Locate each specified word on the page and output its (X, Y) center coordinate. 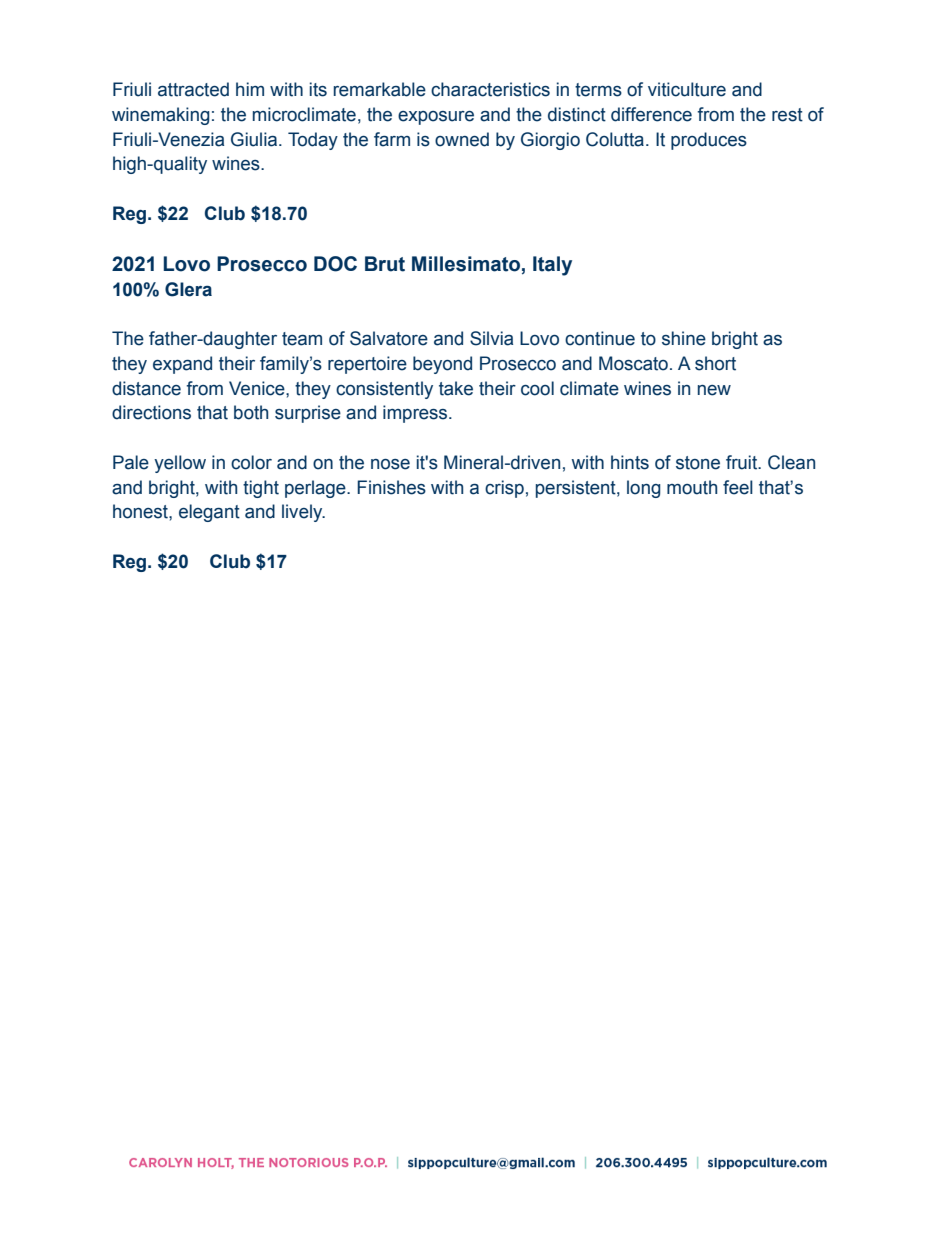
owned (462, 139)
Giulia (255, 139)
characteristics (490, 89)
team (302, 339)
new (714, 390)
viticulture (687, 89)
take (456, 388)
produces (709, 141)
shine (684, 338)
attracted (193, 89)
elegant (209, 513)
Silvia (491, 338)
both (251, 412)
